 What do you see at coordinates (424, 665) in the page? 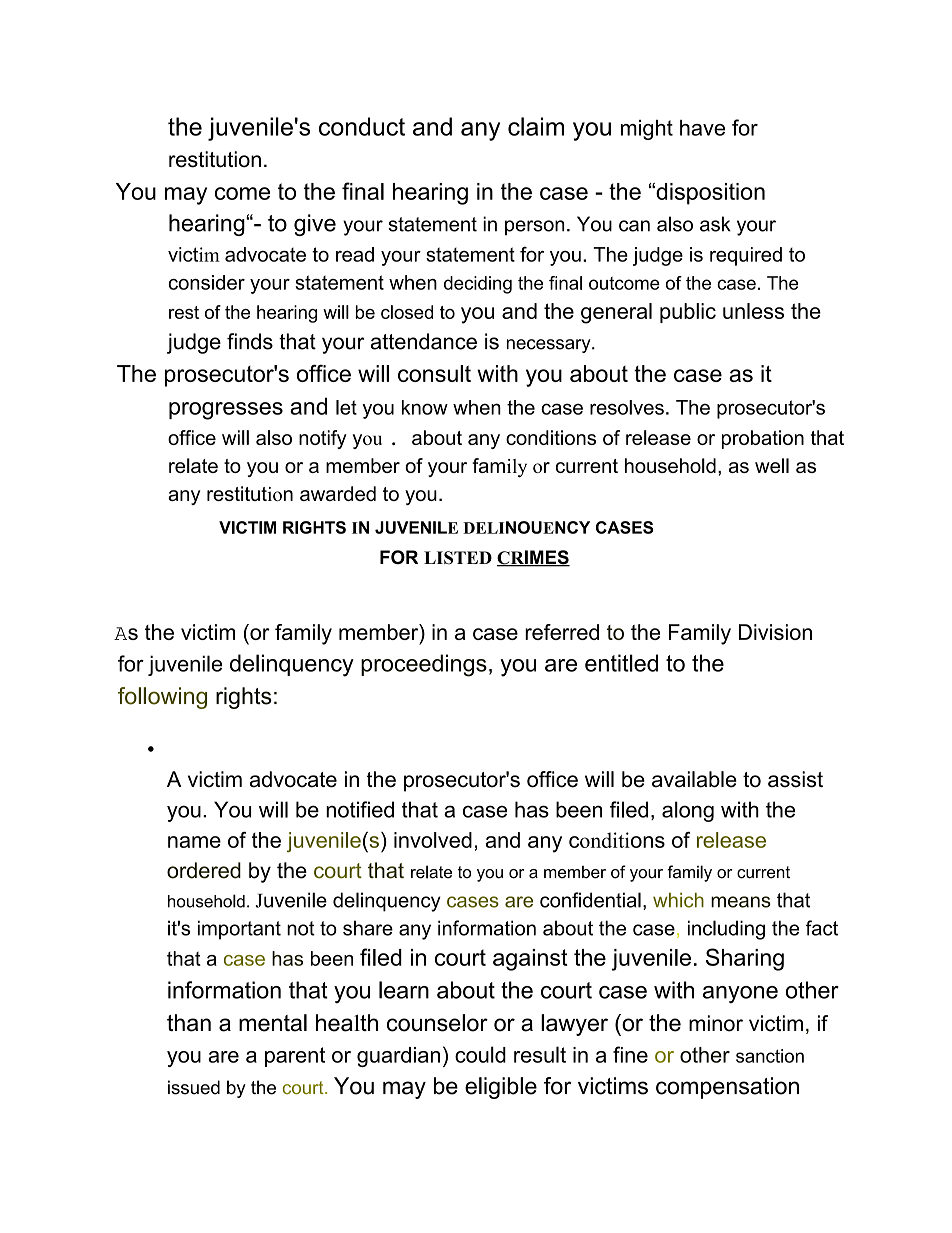
I see `proceedings` at bounding box center [424, 665].
